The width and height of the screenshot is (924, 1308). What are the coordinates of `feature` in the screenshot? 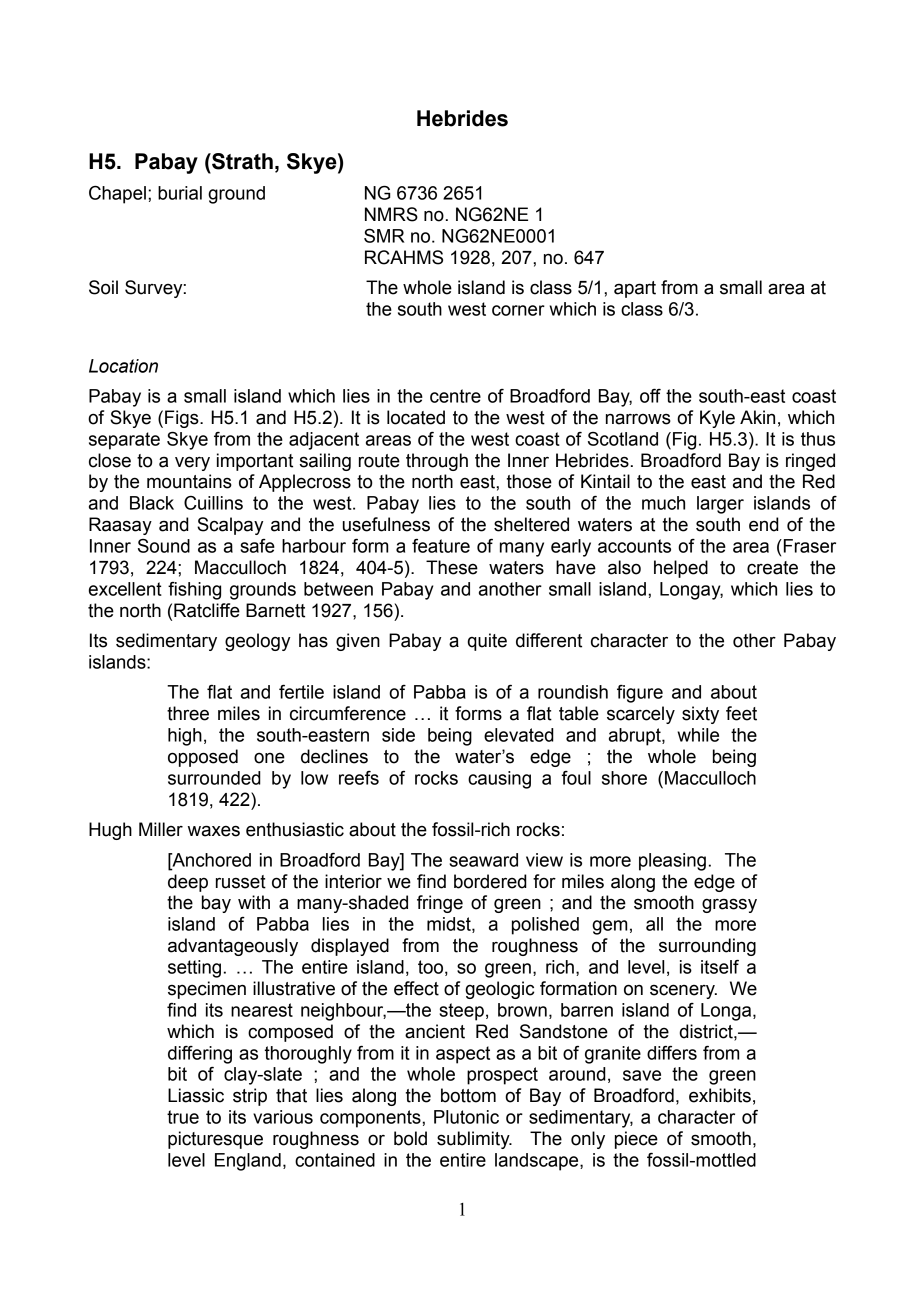 It's located at (441, 546).
